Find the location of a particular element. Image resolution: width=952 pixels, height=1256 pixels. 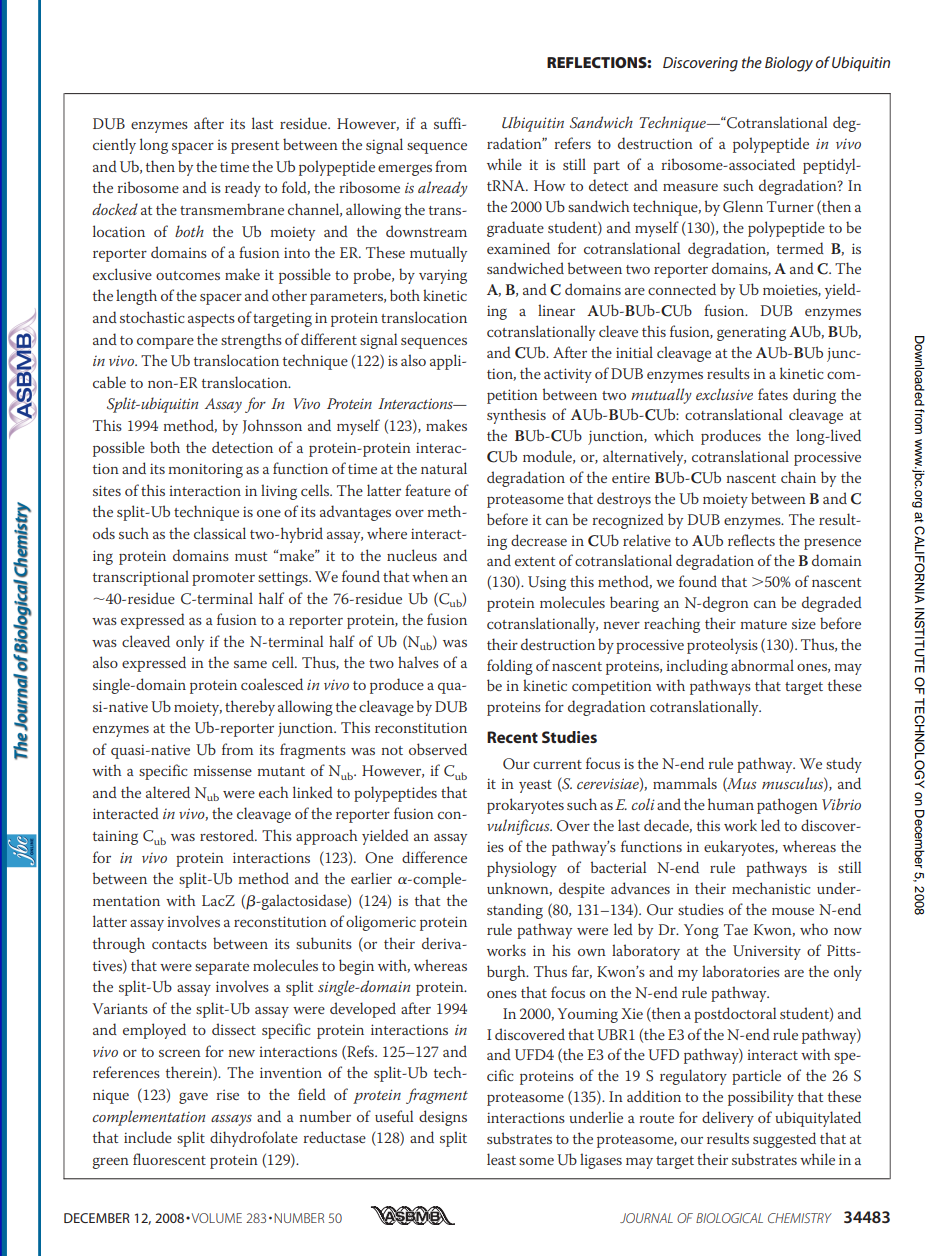

vulnificus is located at coordinates (519, 827).
